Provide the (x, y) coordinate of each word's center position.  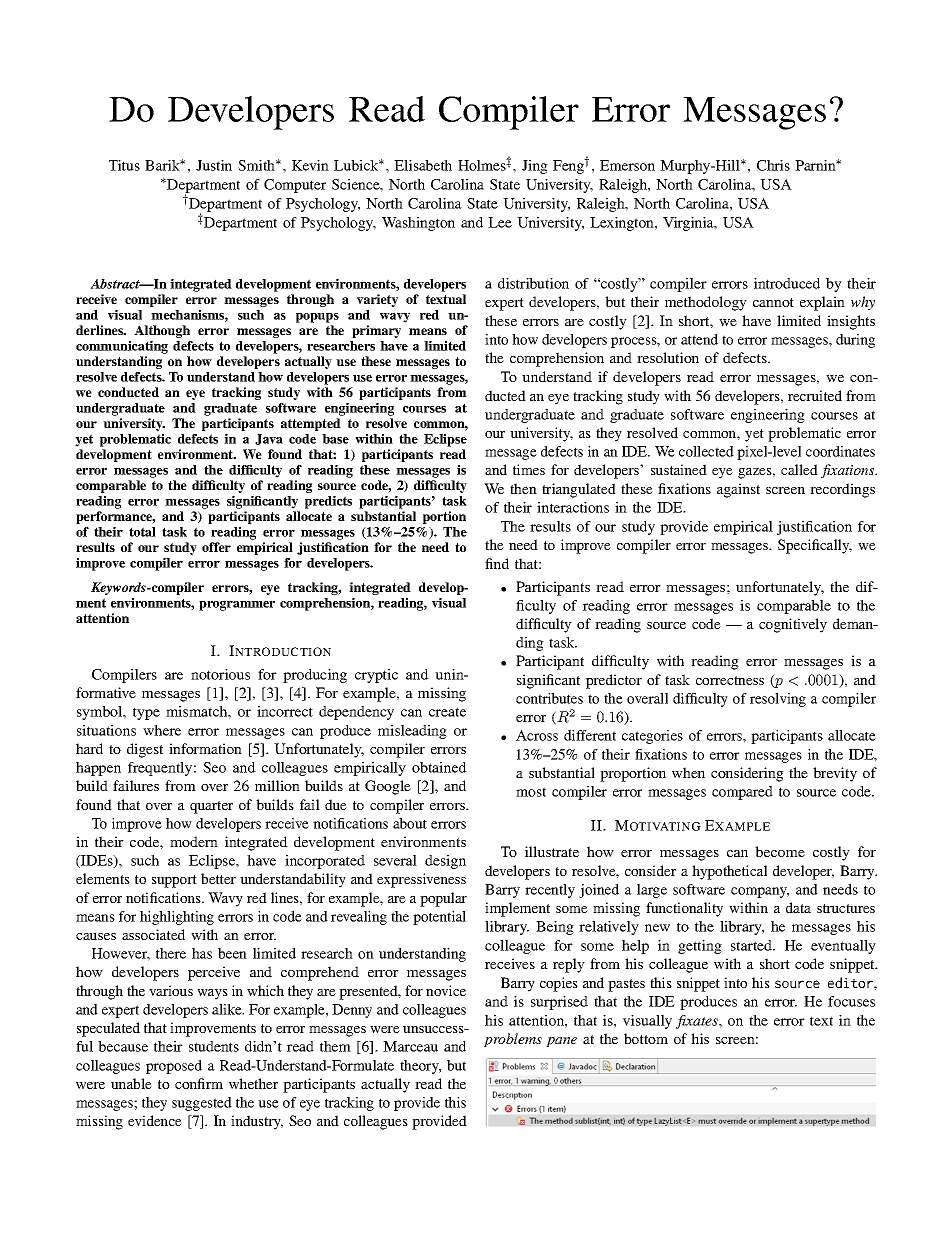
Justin (214, 165)
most (531, 792)
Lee (500, 222)
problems (513, 1040)
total (142, 532)
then (523, 488)
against (738, 490)
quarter (211, 807)
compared (742, 793)
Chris (773, 165)
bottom (646, 1038)
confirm (199, 1083)
